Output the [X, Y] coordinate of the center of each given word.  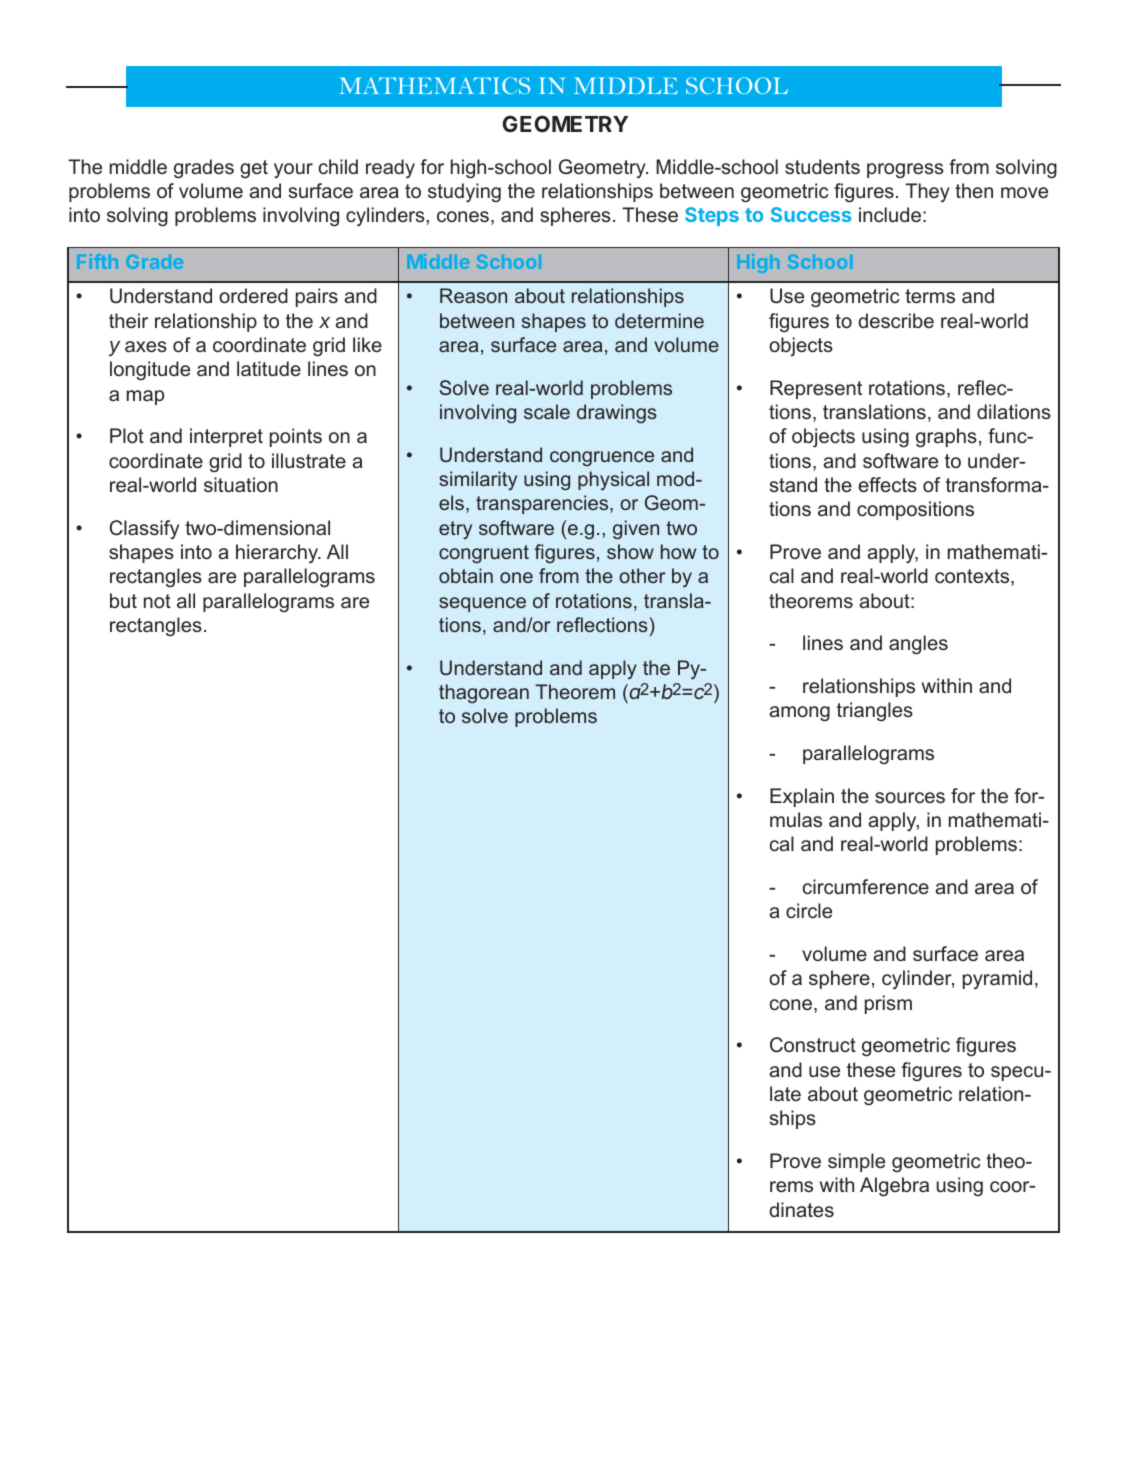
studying [464, 192]
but [123, 600]
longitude [150, 370]
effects [887, 484]
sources [910, 797]
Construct [813, 1044]
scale [547, 411]
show [630, 551]
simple [856, 1162]
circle [809, 910]
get [254, 169]
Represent [816, 389]
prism [888, 1004]
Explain [802, 797]
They [927, 192]
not [157, 601]
